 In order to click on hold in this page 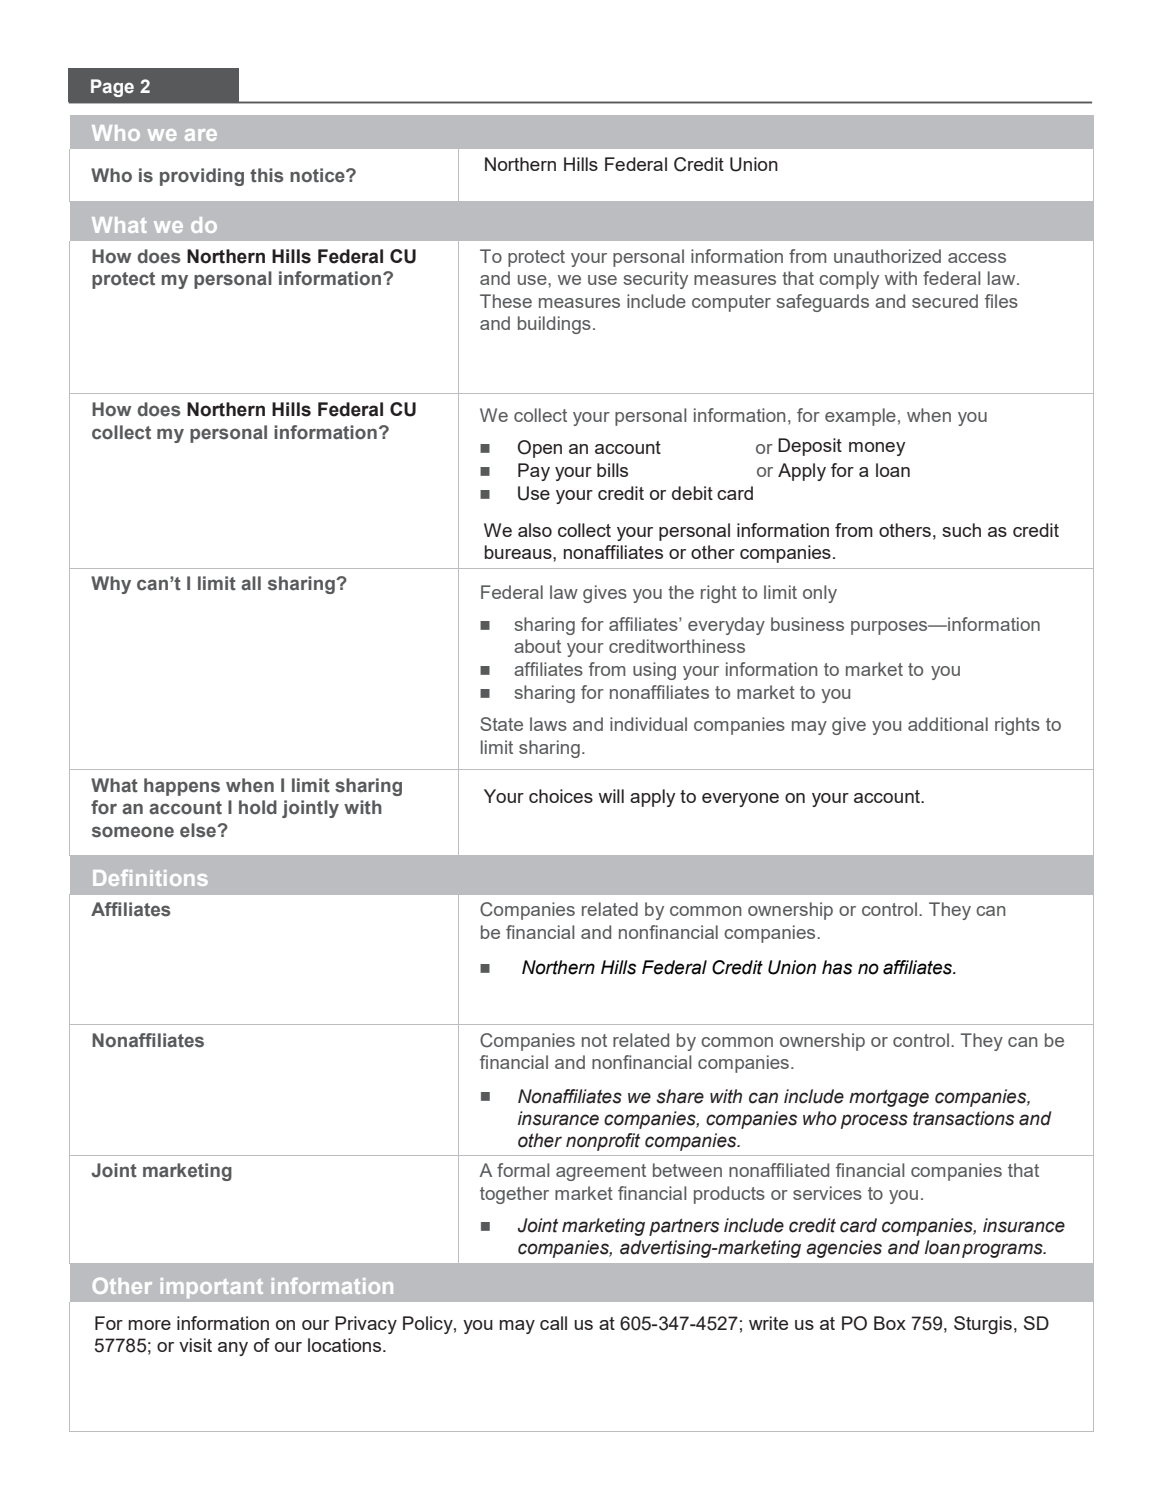, I will do `click(258, 807)`.
